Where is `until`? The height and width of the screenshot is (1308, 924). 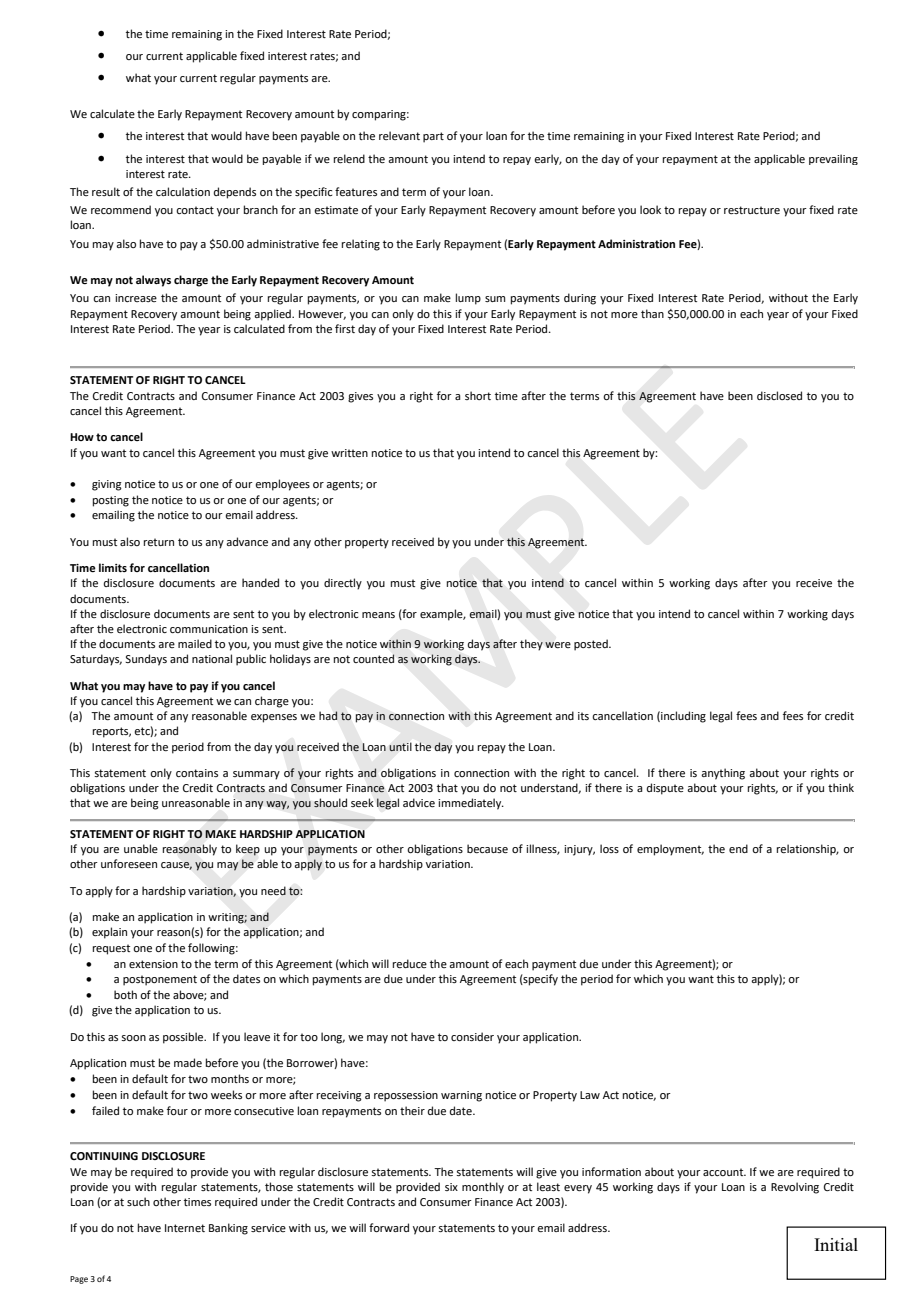
until is located at coordinates (400, 746).
